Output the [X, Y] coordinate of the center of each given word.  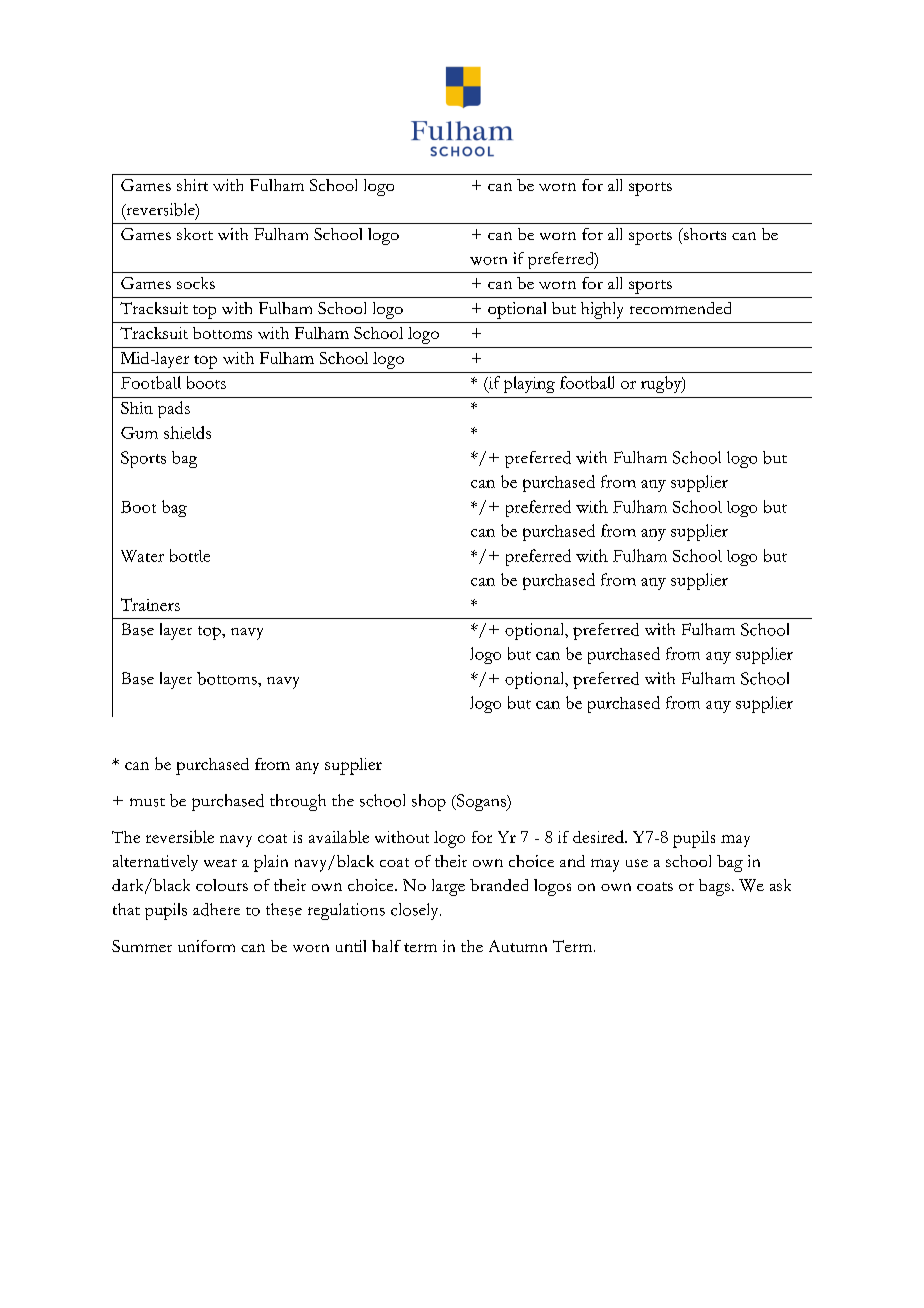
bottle [190, 555]
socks [196, 283]
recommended [680, 308]
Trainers [150, 604]
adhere [216, 909]
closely [416, 911]
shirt [192, 185]
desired [599, 836]
